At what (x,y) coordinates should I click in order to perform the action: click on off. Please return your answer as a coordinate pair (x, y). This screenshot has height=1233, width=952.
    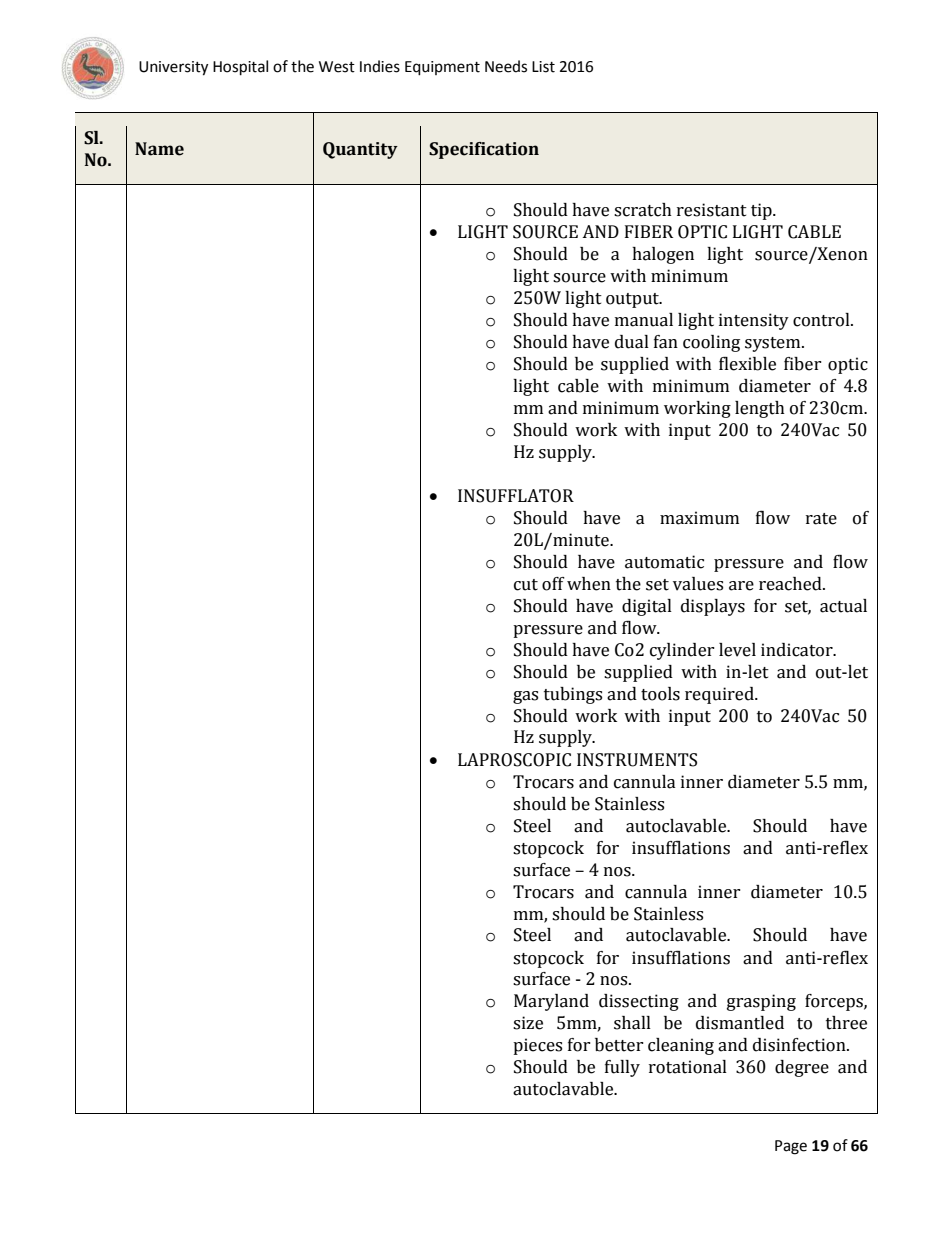
    Looking at the image, I should click on (553, 584).
